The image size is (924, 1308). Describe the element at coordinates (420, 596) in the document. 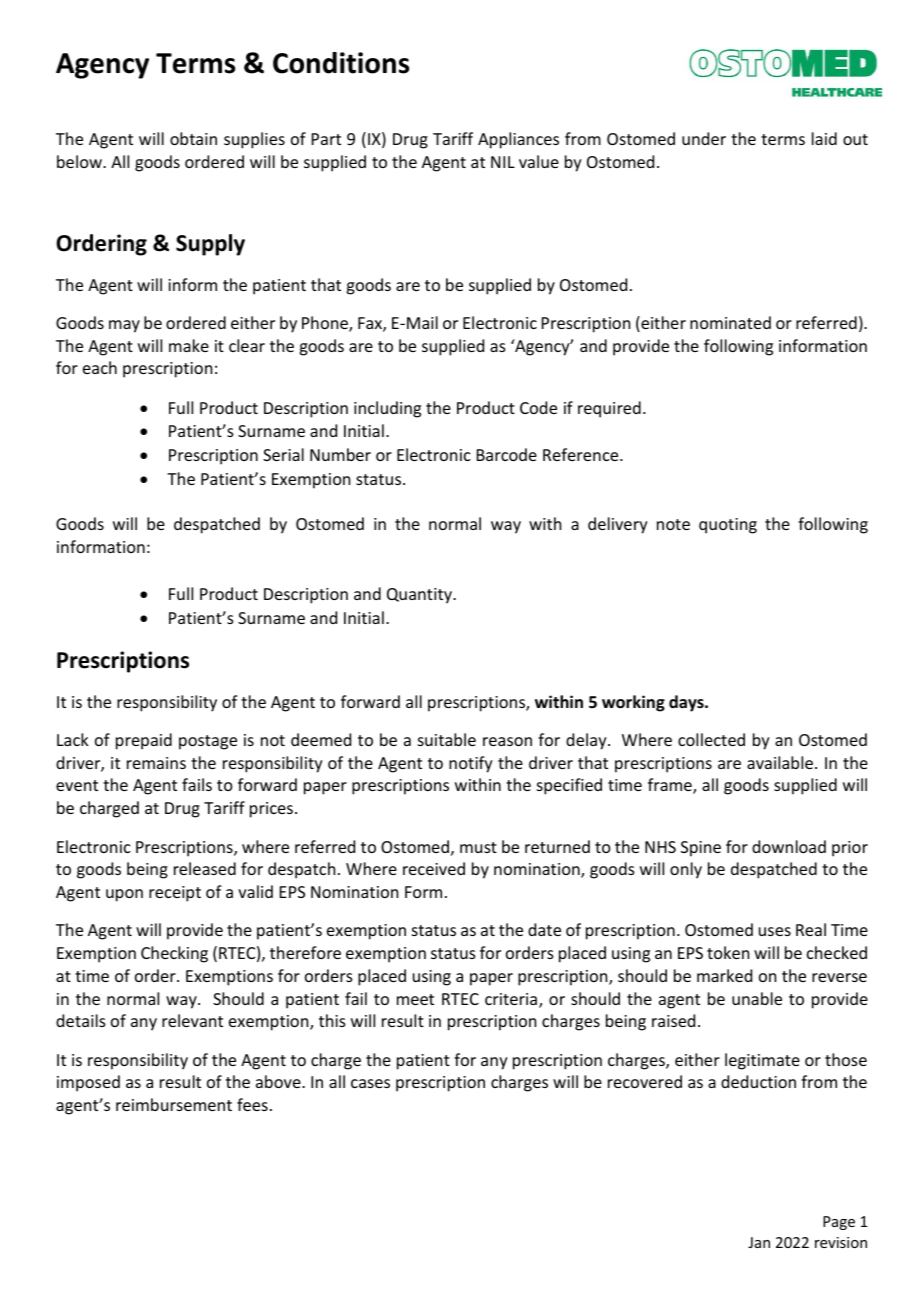

I see `Quantity` at that location.
